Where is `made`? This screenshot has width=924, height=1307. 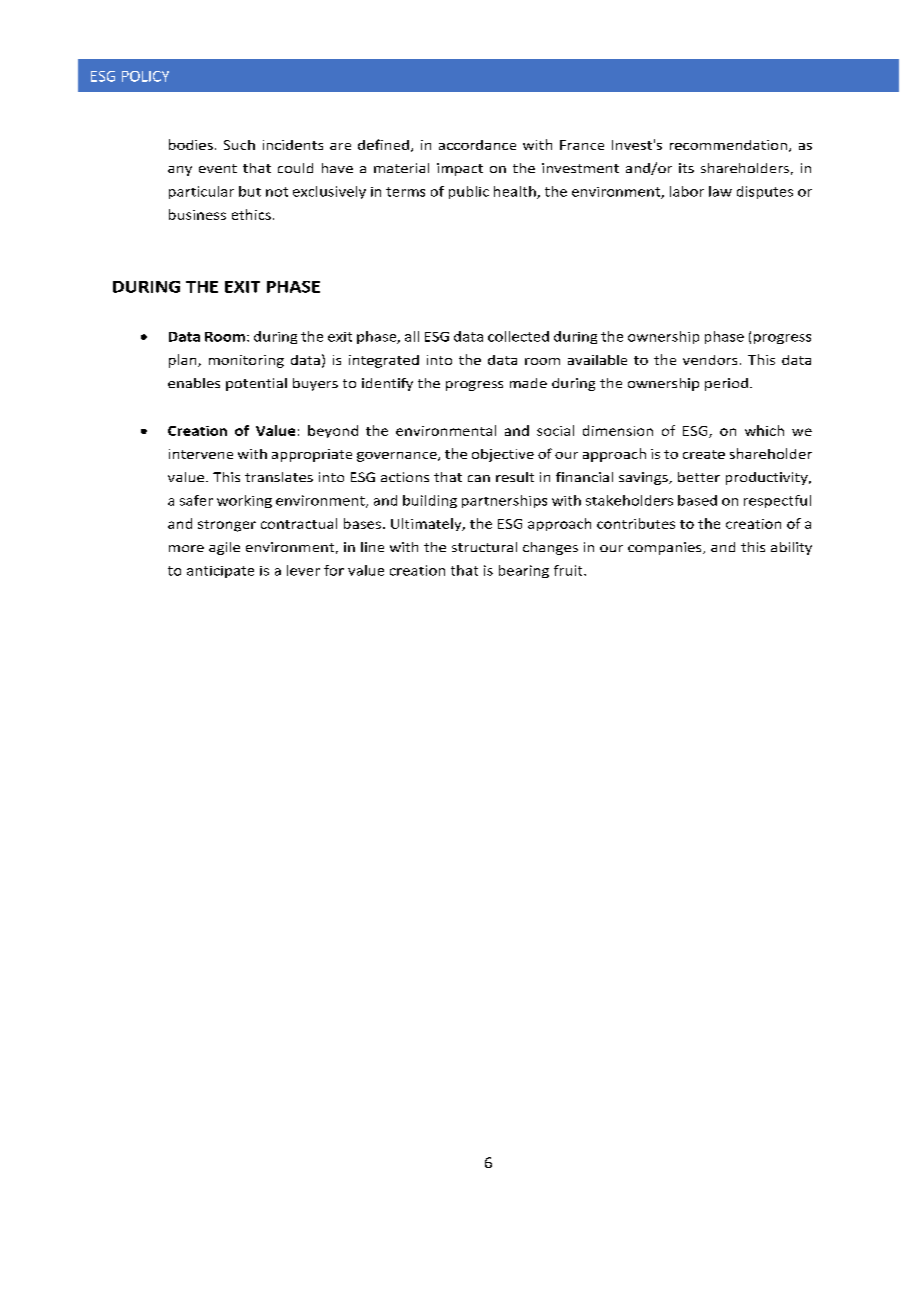
made is located at coordinates (528, 383).
